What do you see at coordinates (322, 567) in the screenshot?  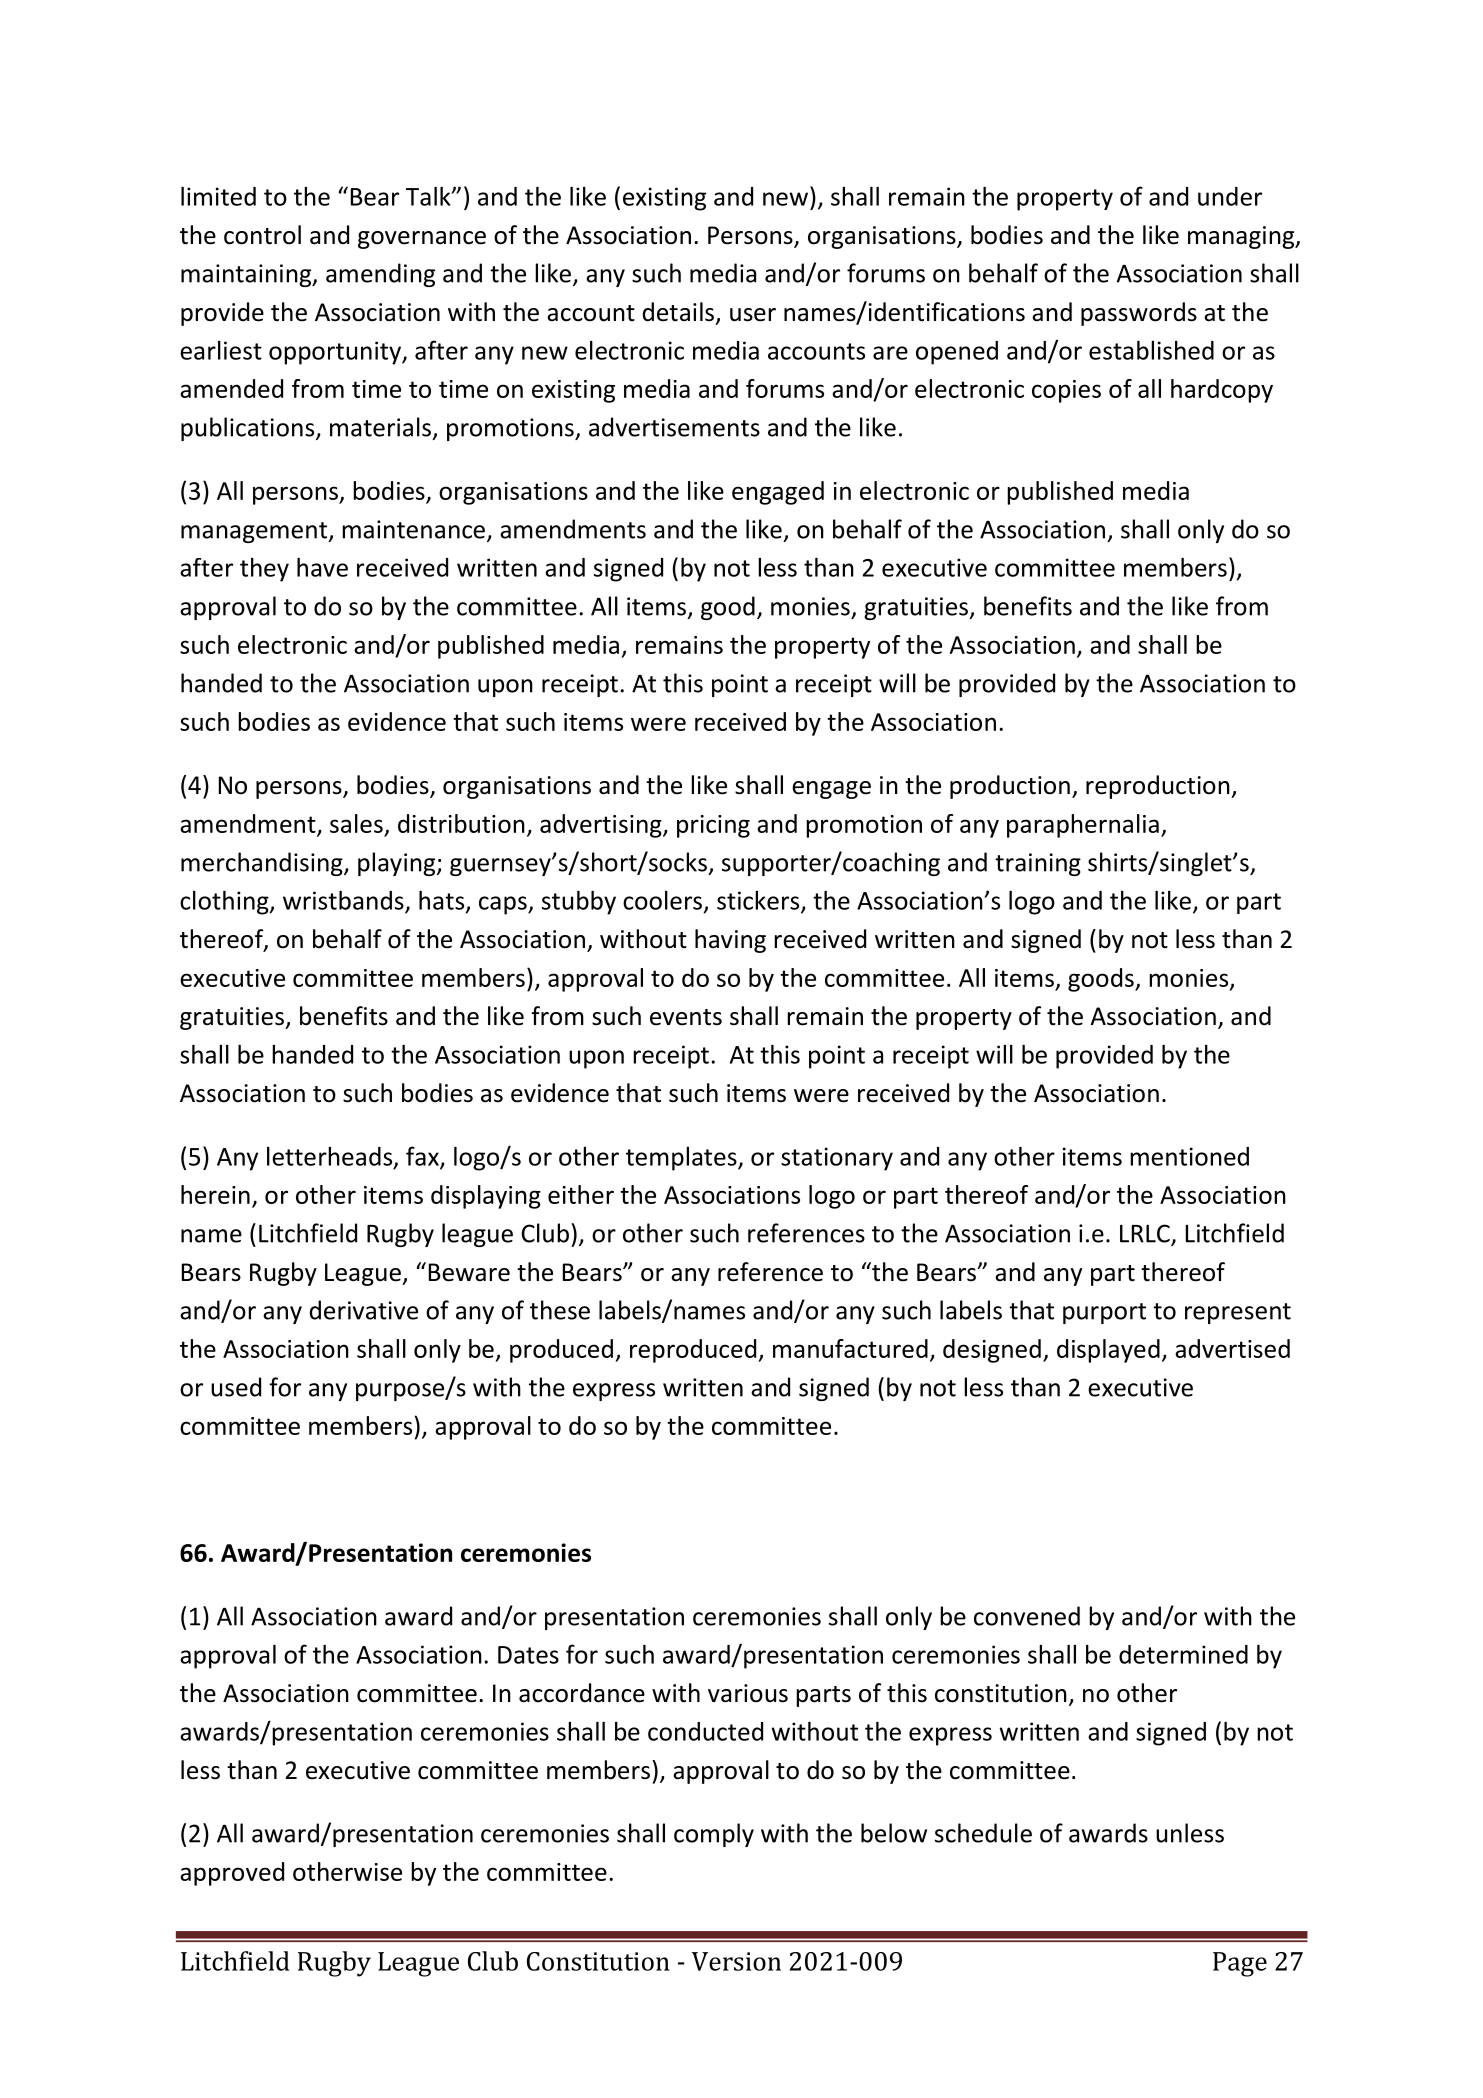 I see `have` at bounding box center [322, 567].
